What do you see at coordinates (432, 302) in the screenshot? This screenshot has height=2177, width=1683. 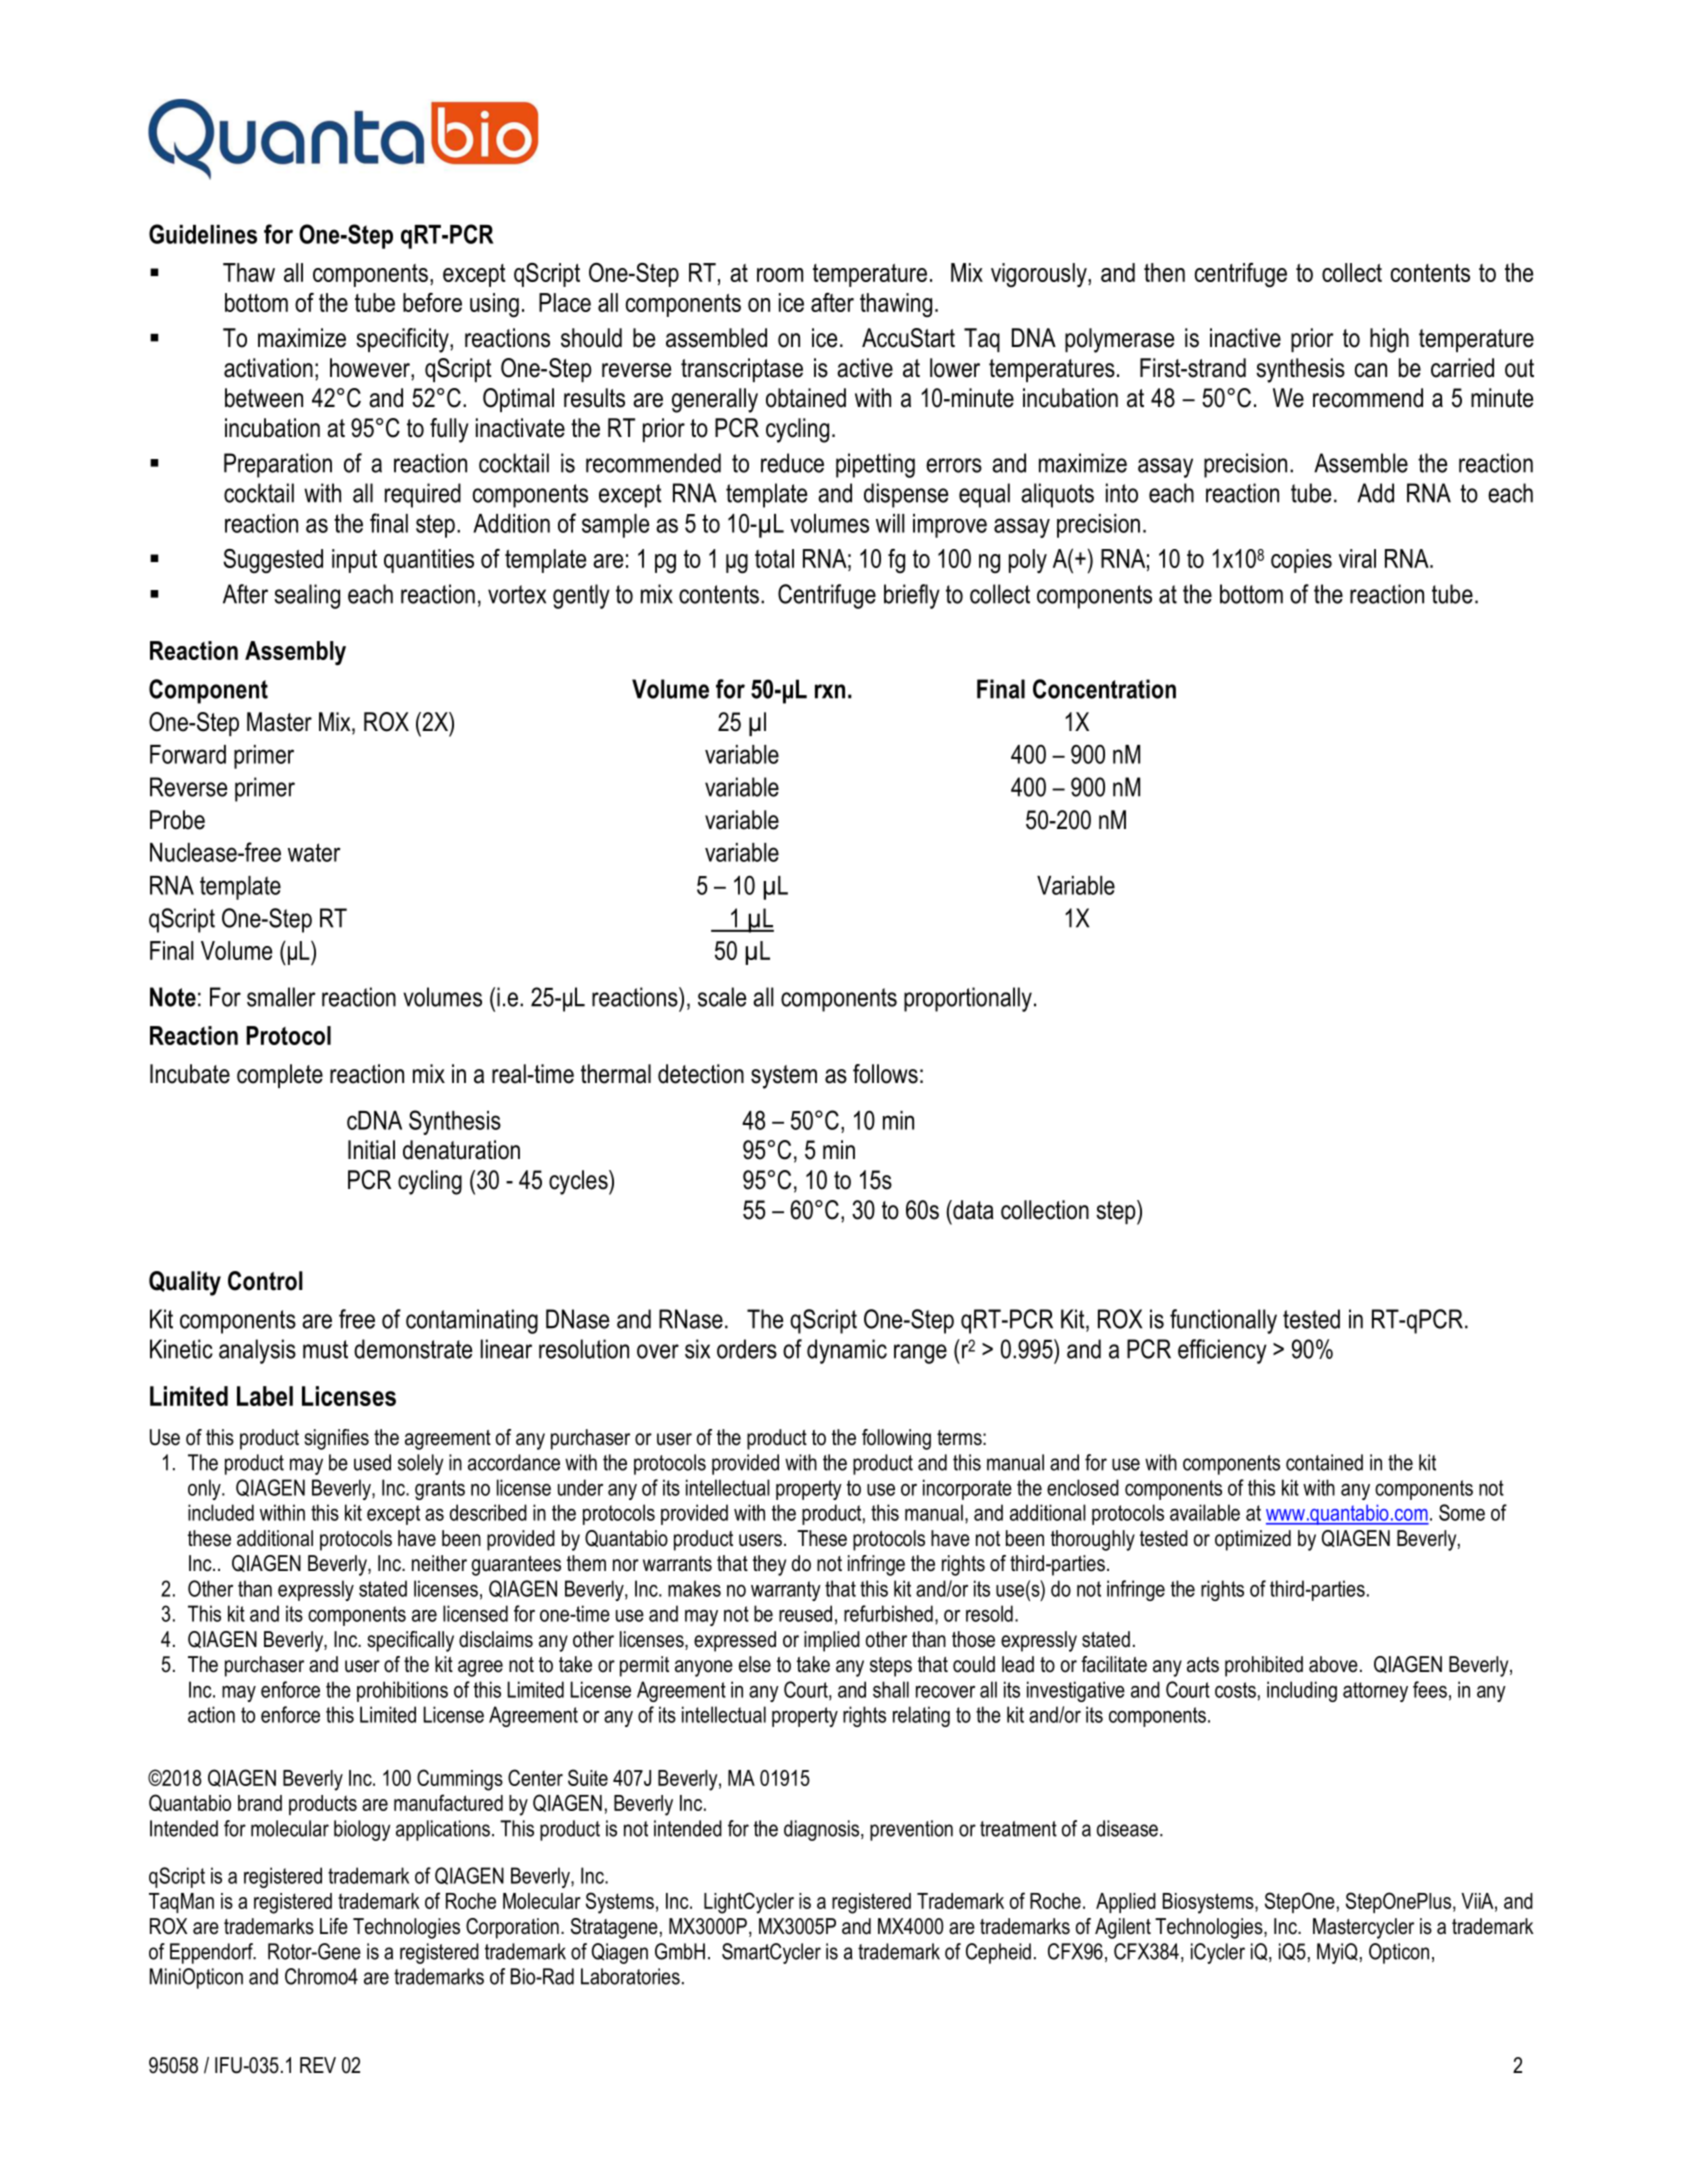 I see `before` at bounding box center [432, 302].
